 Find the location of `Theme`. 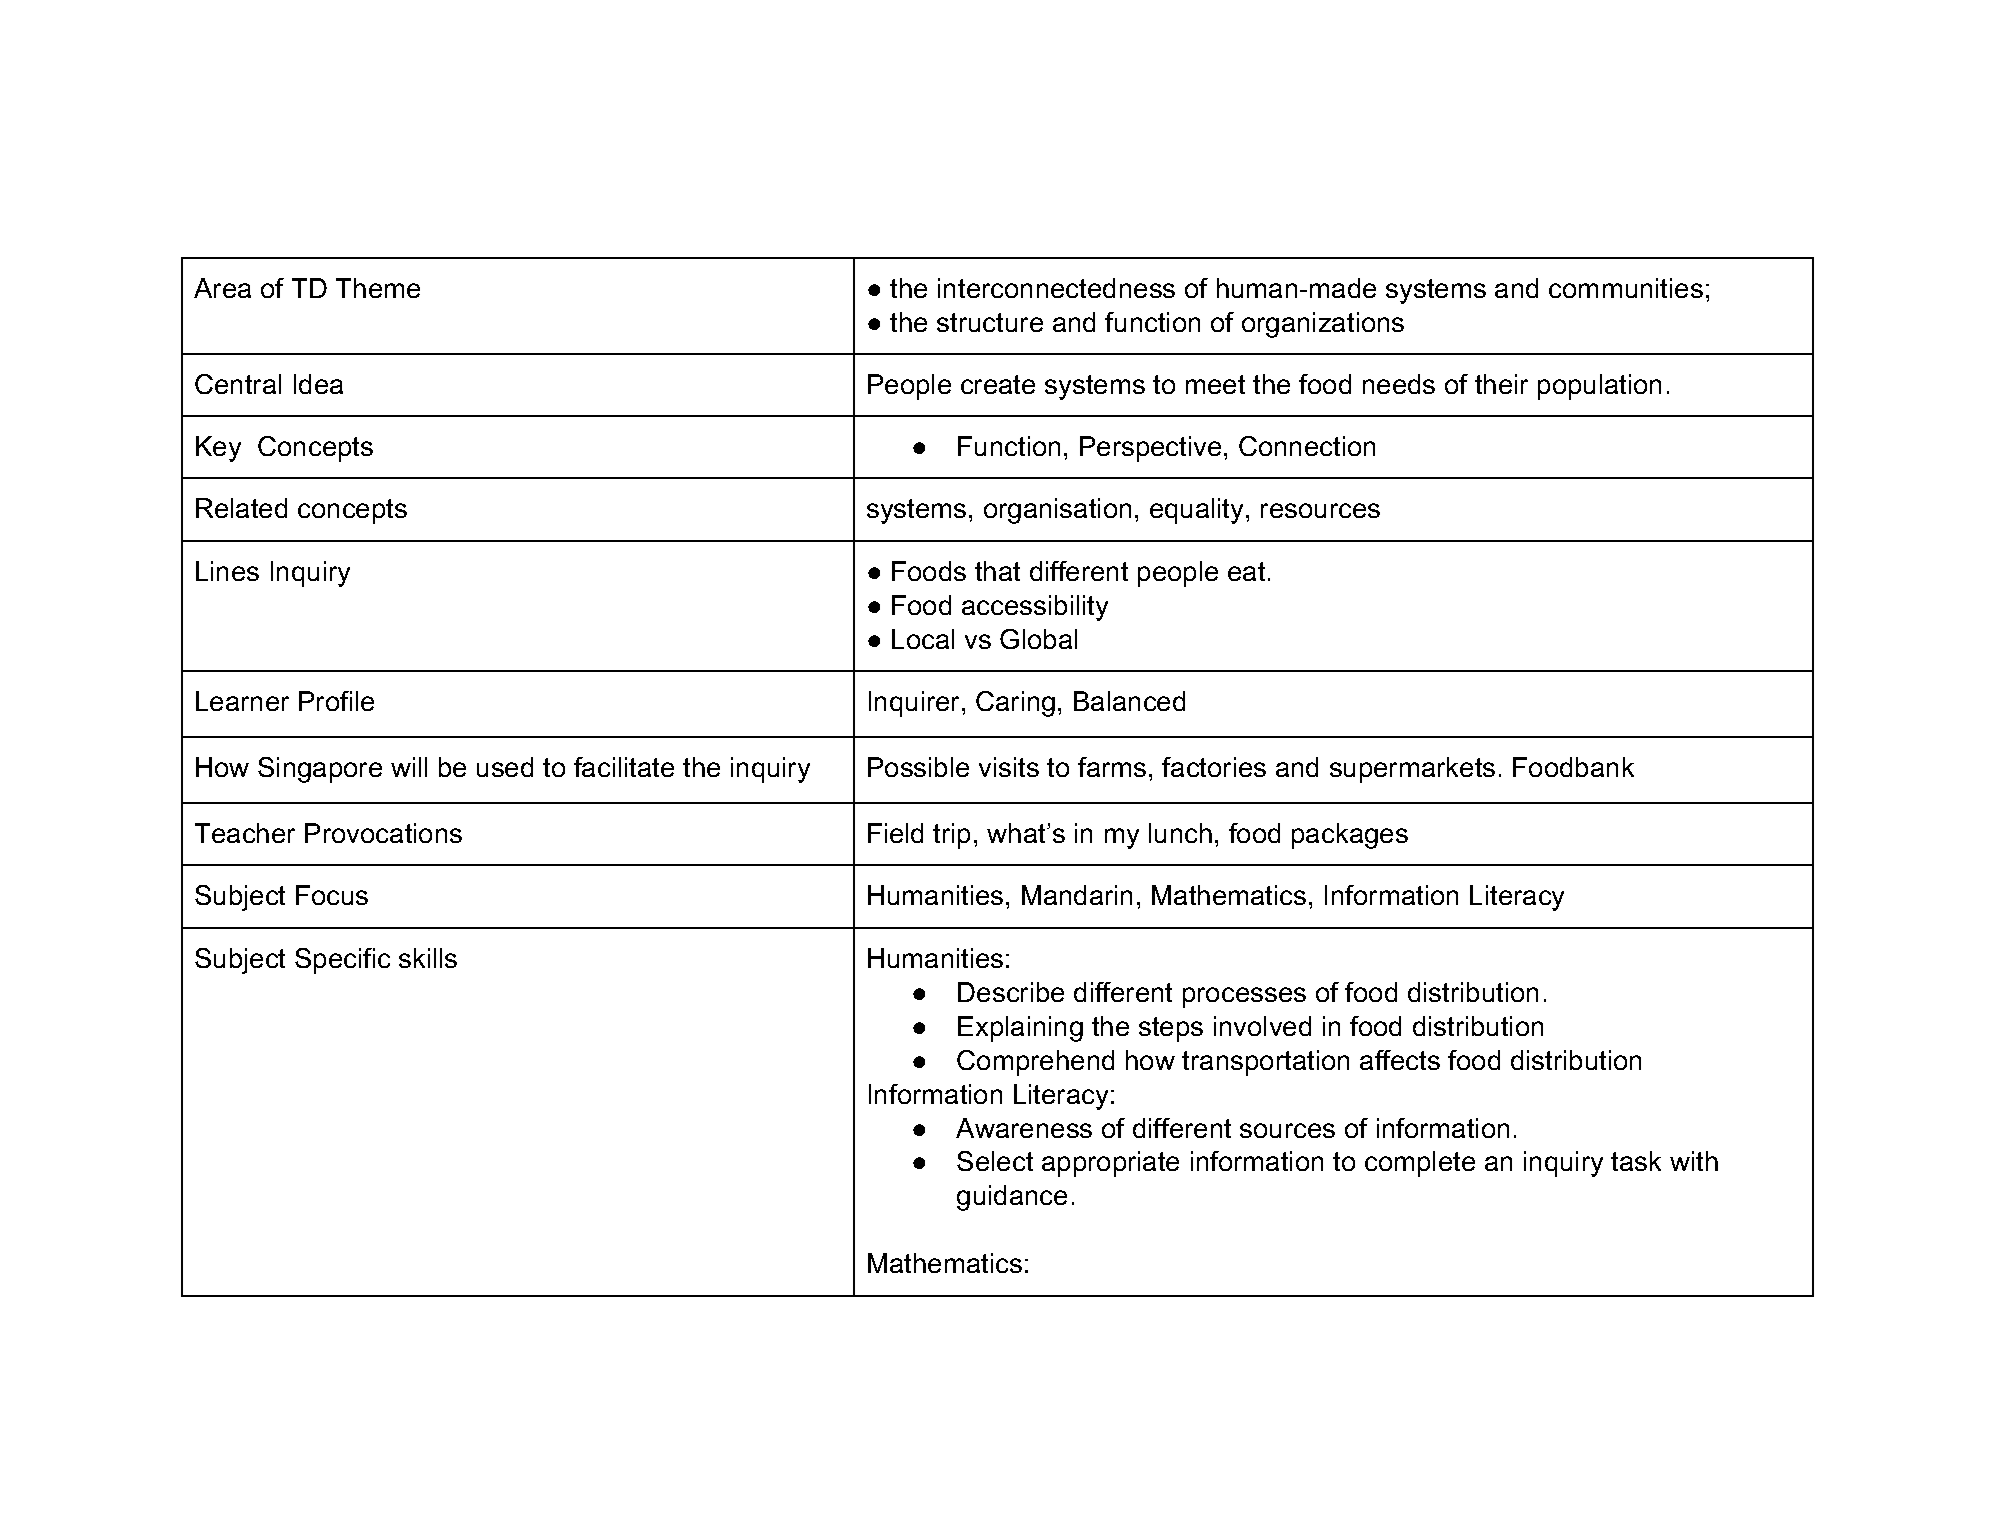

Theme is located at coordinates (378, 288).
